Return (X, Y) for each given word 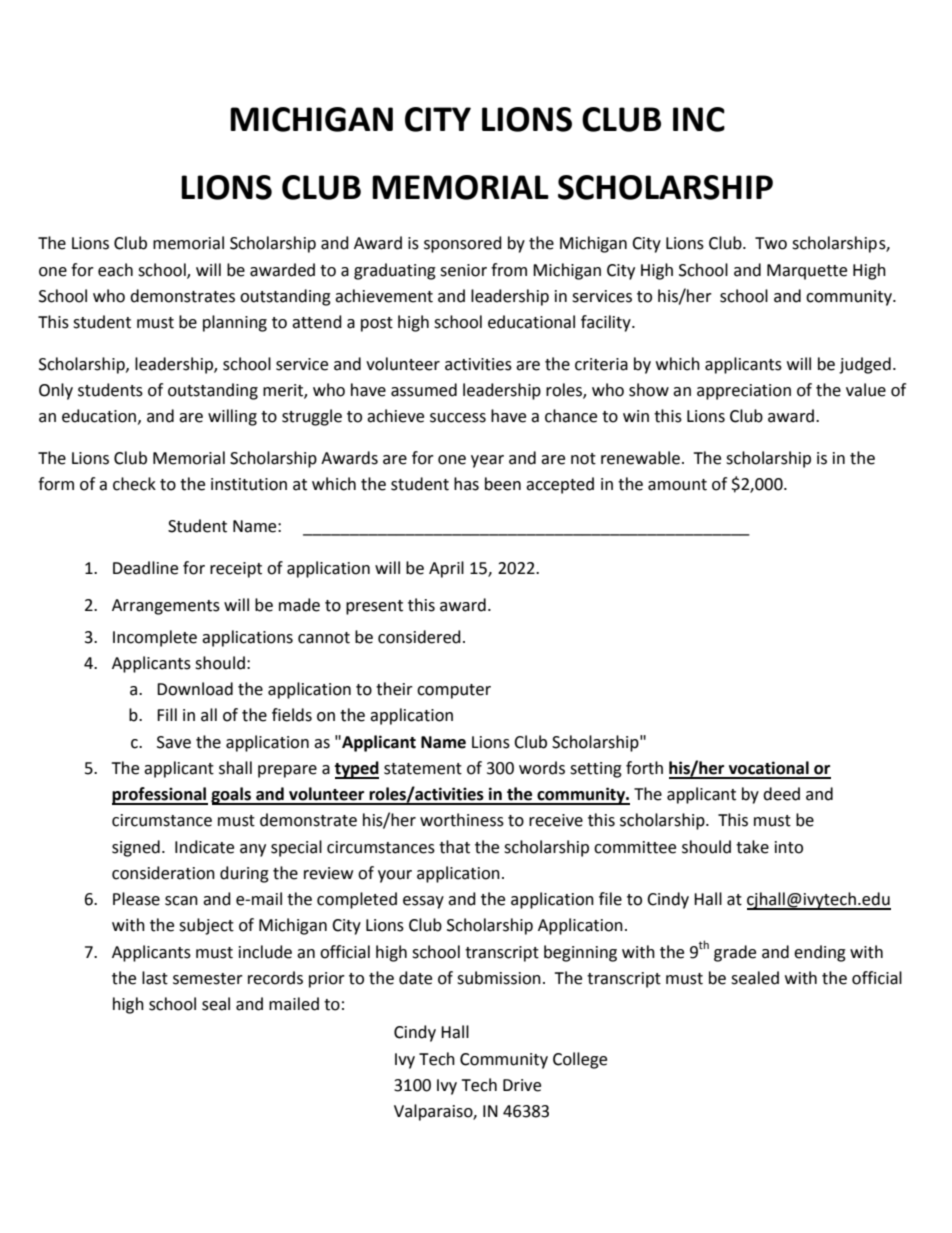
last (155, 978)
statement (423, 769)
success (458, 418)
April (446, 569)
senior (463, 270)
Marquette (807, 272)
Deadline (145, 568)
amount (677, 485)
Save (174, 742)
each (115, 270)
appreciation (744, 392)
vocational (769, 768)
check (134, 484)
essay (423, 902)
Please (136, 899)
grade (735, 953)
